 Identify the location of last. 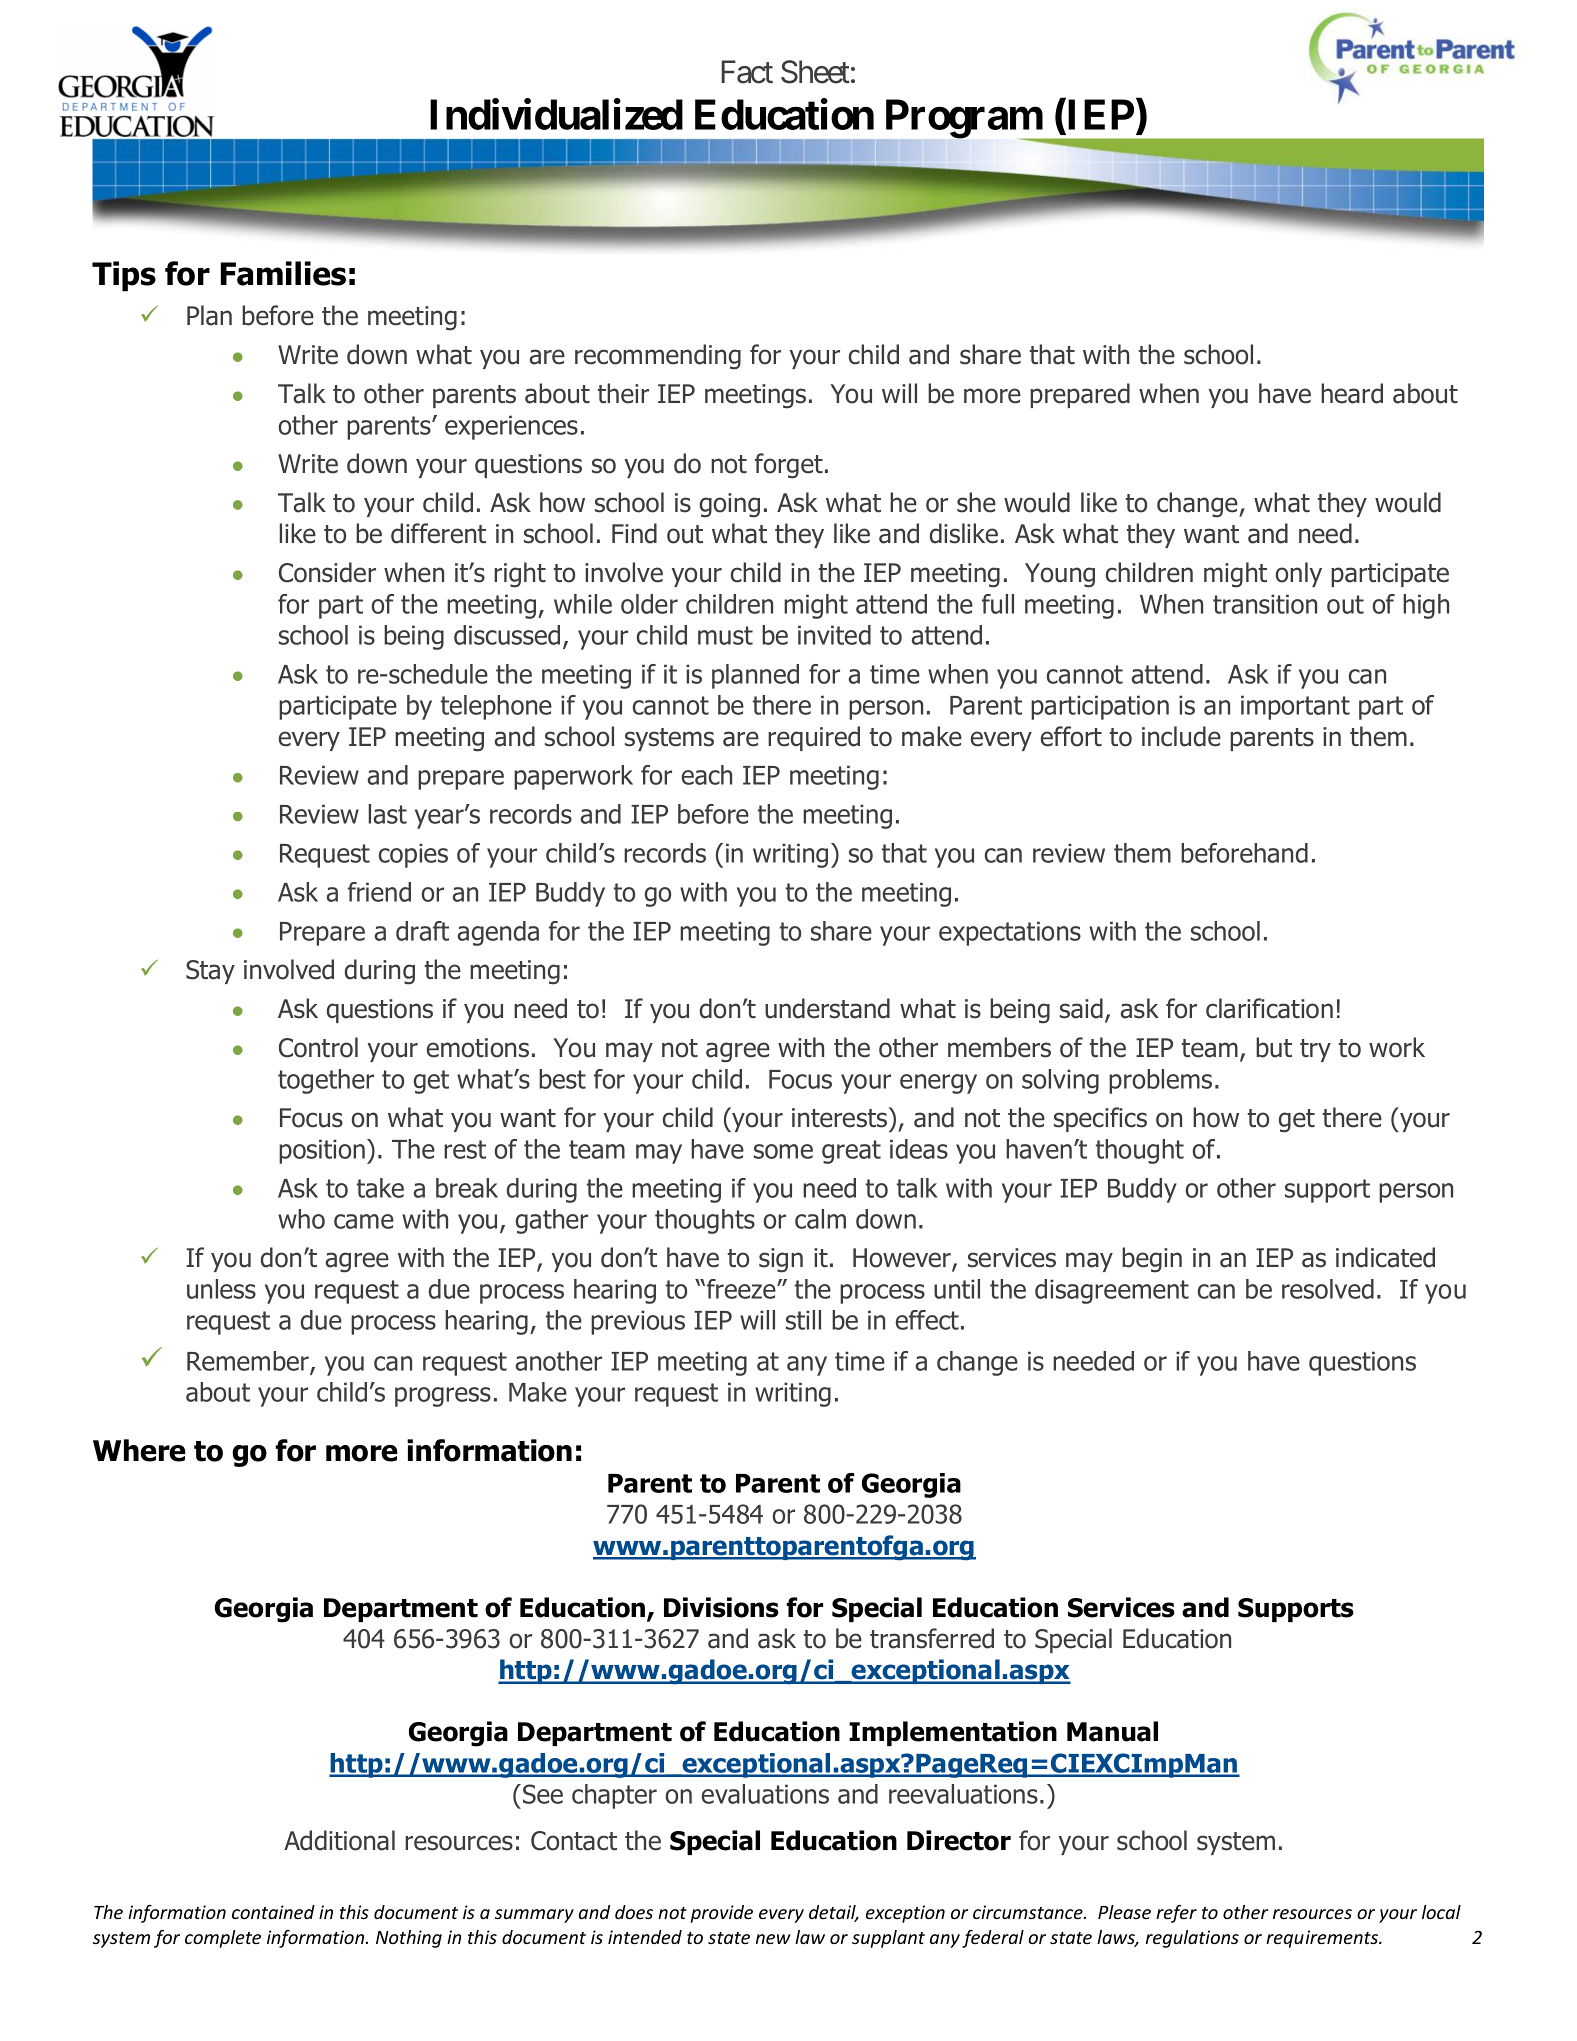
(388, 814).
